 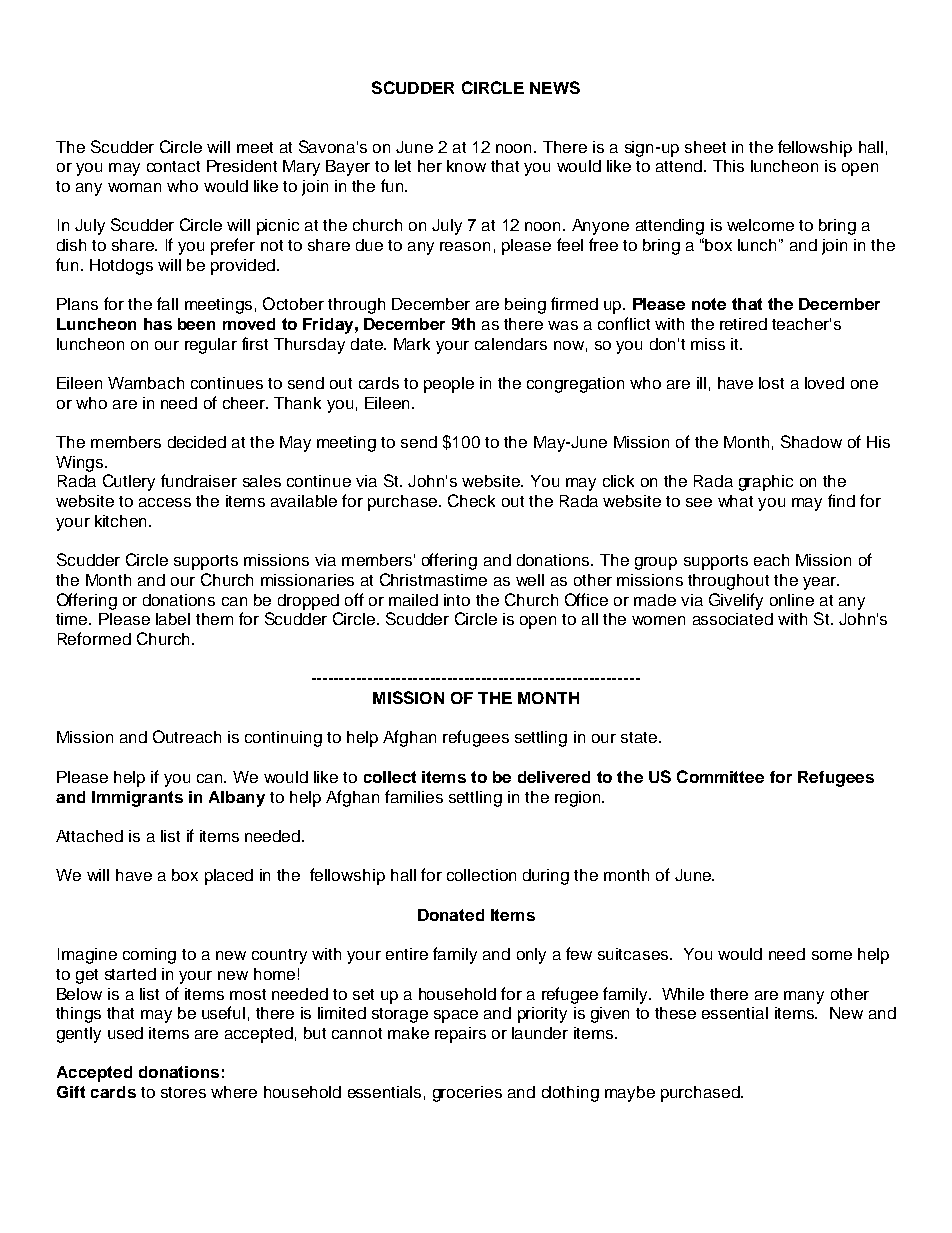 What do you see at coordinates (183, 1092) in the page?
I see `stores` at bounding box center [183, 1092].
